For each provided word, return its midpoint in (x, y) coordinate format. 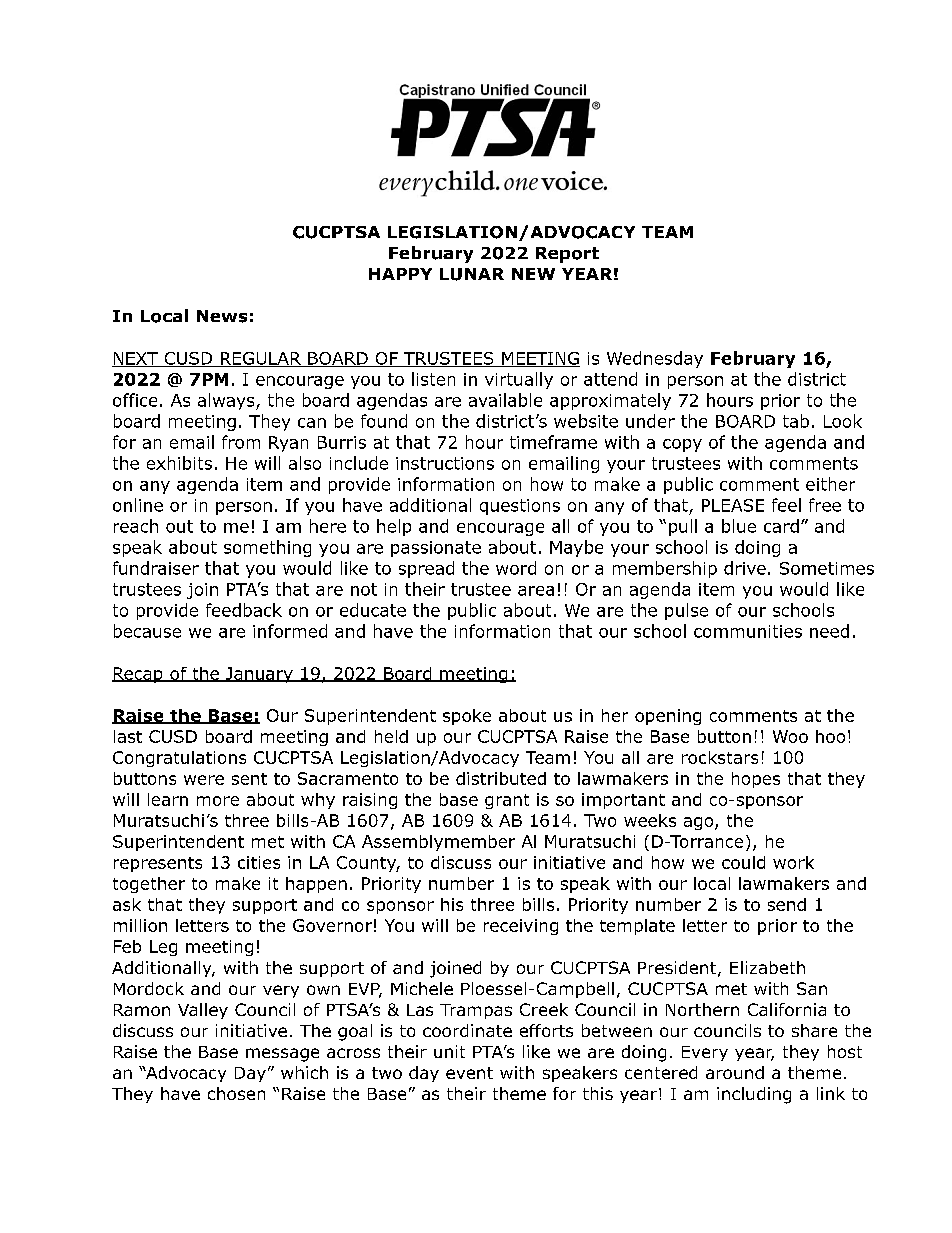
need (829, 631)
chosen (236, 1093)
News (222, 316)
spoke (467, 717)
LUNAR (472, 274)
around (735, 1072)
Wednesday (655, 359)
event (469, 1073)
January (259, 675)
